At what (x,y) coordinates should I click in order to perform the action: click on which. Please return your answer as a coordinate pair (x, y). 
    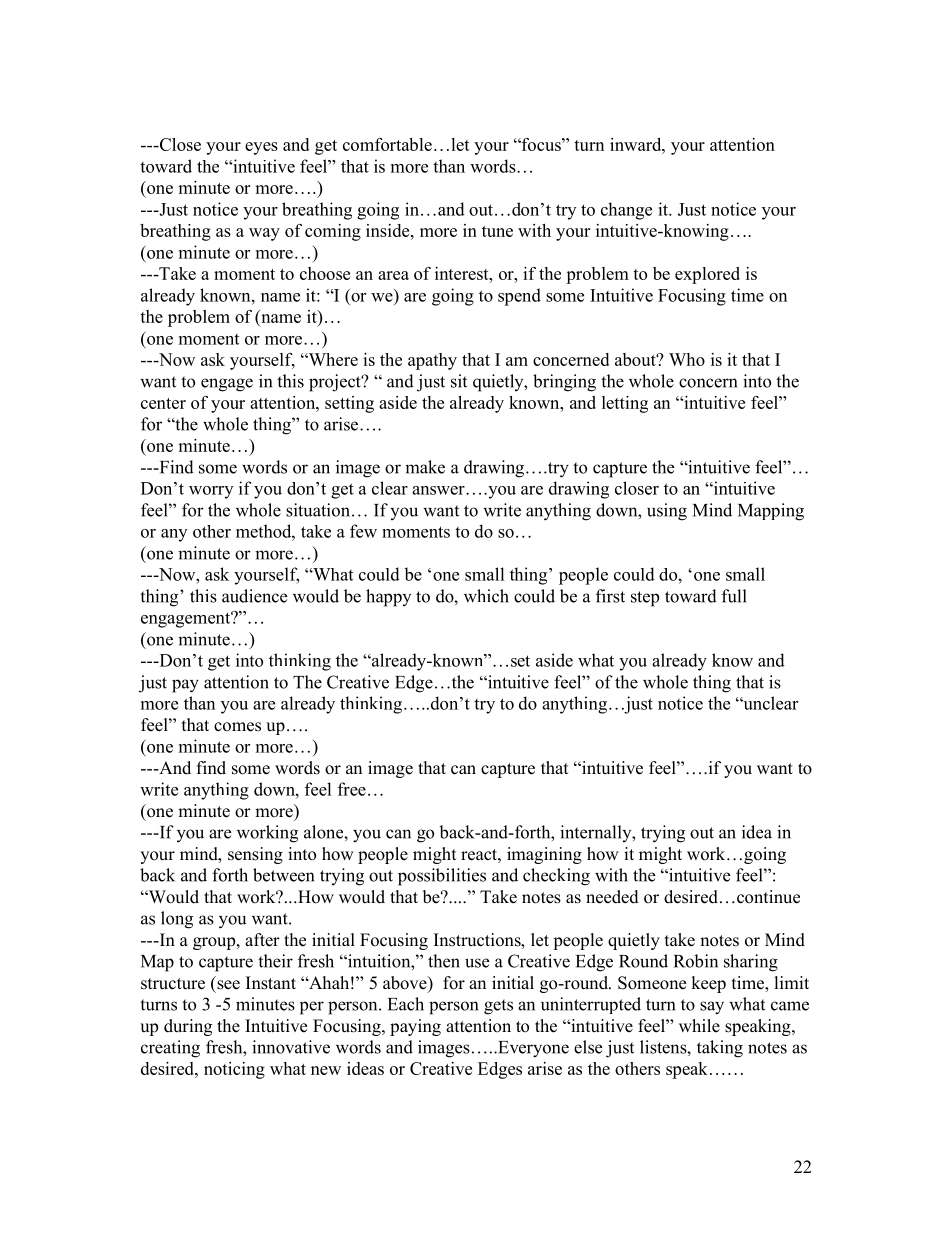
    Looking at the image, I should click on (486, 596).
